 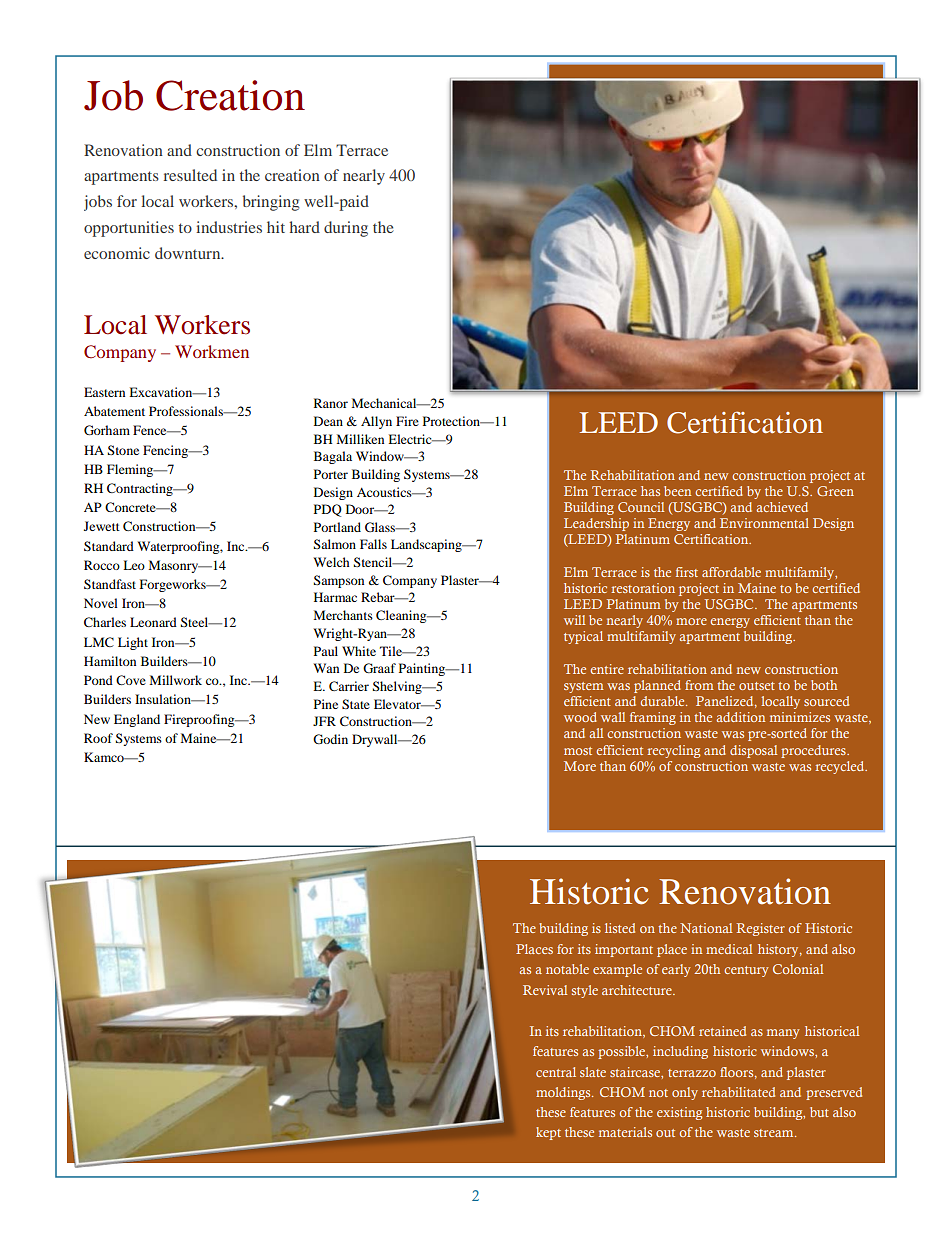 What do you see at coordinates (564, 1093) in the screenshot?
I see `moldings` at bounding box center [564, 1093].
